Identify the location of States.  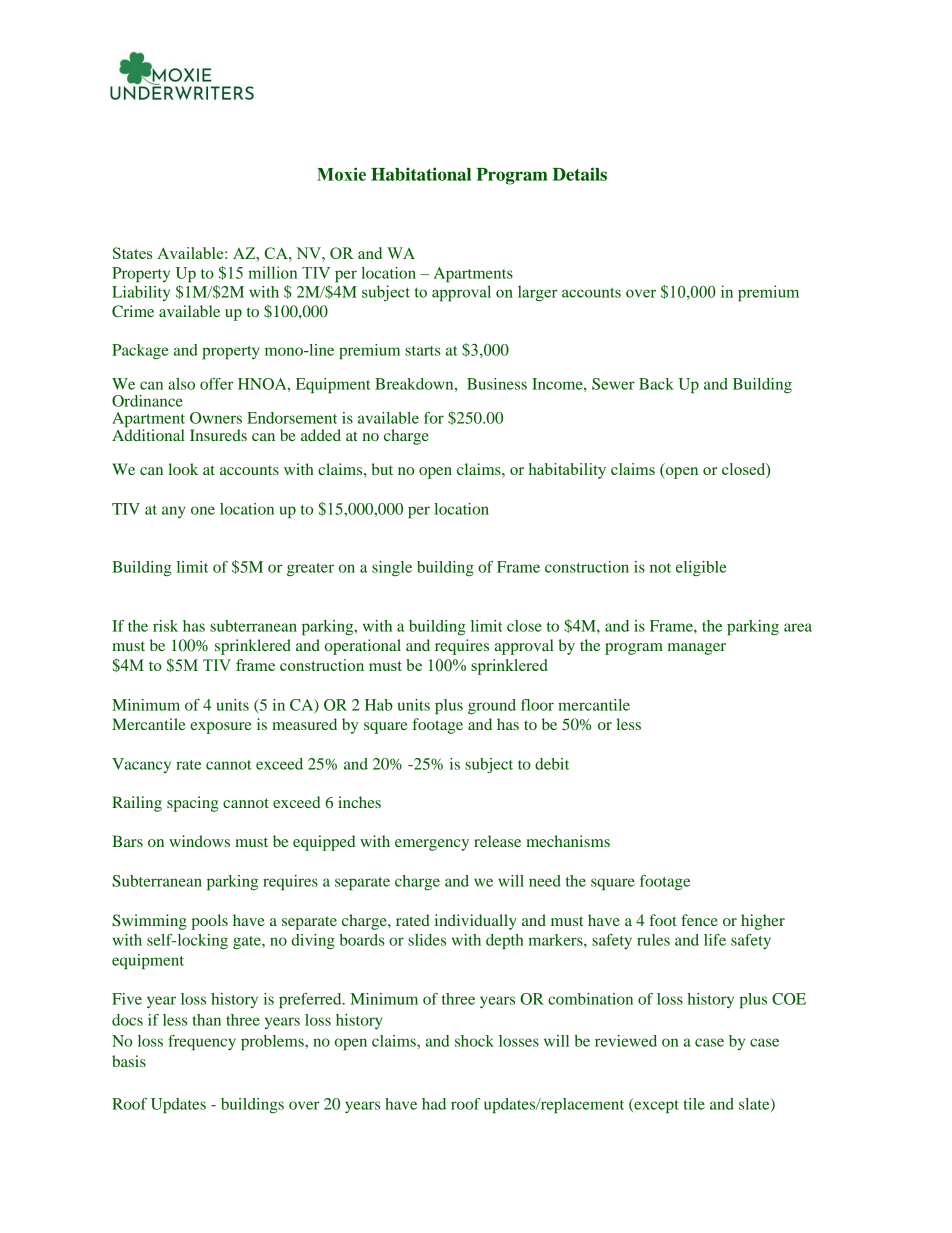
(132, 253).
